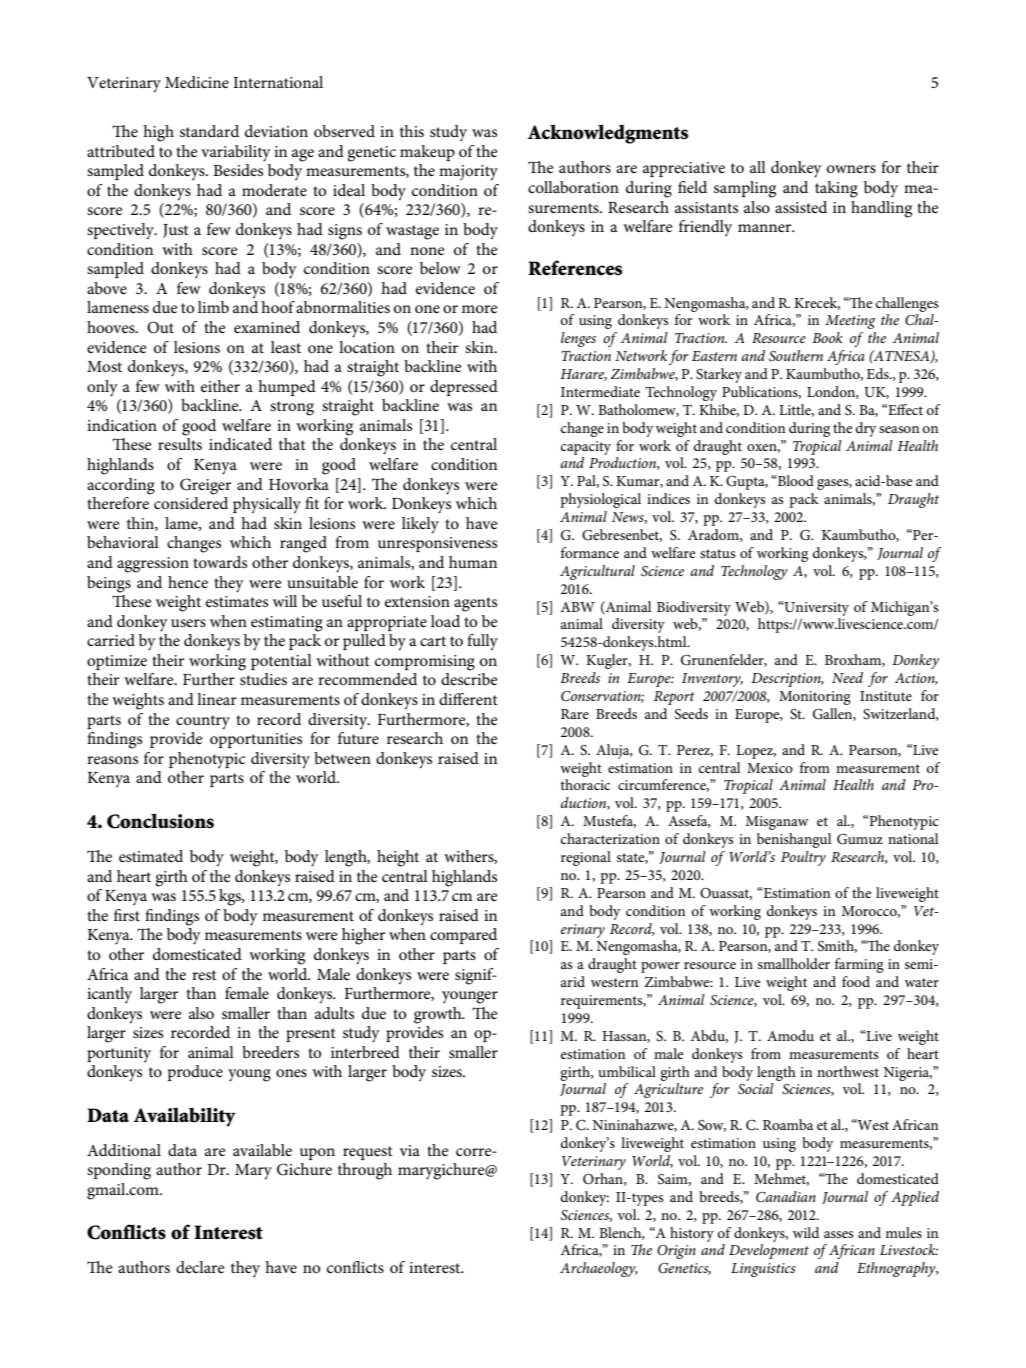  I want to click on Archaeology, so click(599, 1269).
